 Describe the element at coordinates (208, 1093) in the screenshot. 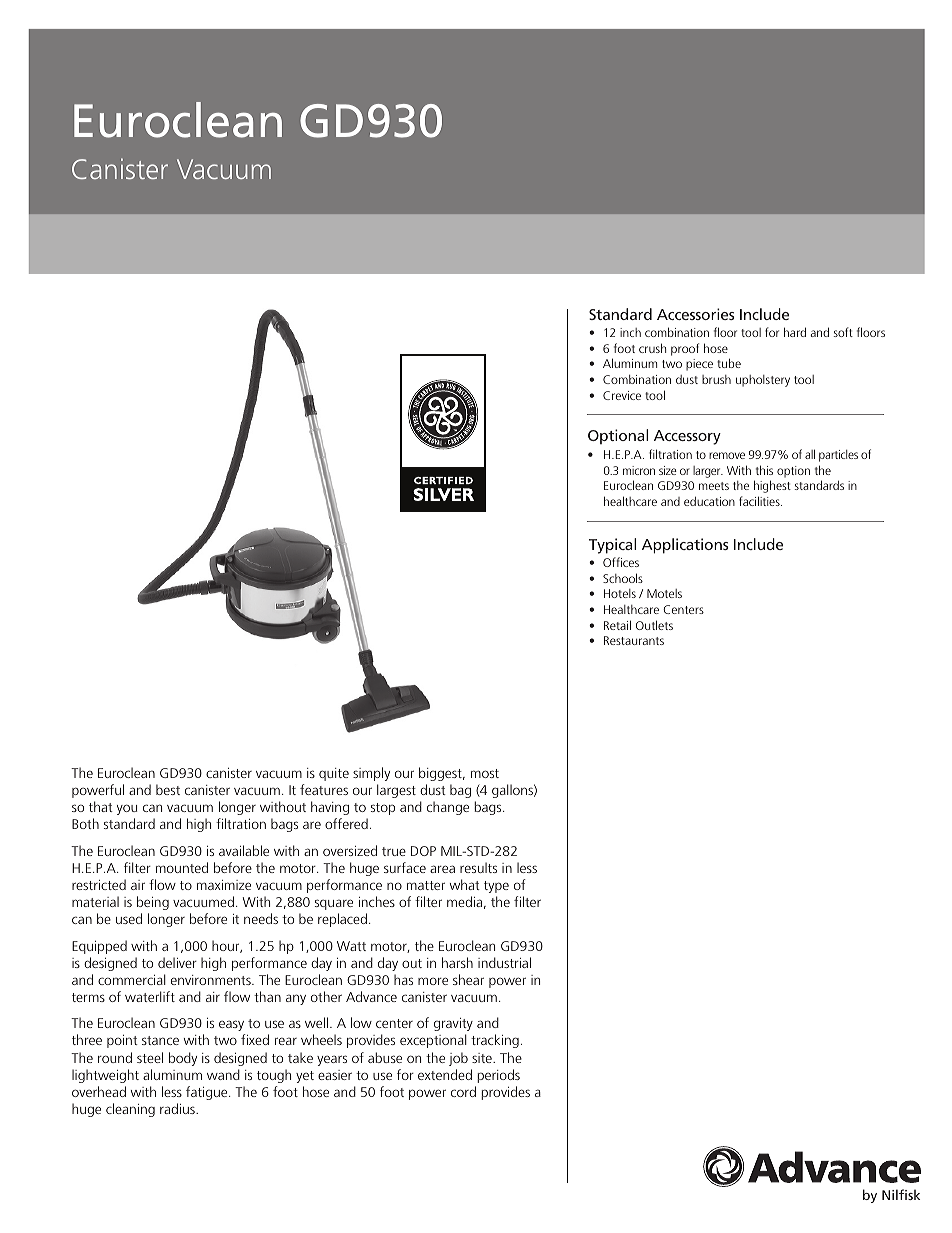

I see `fatigue` at that location.
